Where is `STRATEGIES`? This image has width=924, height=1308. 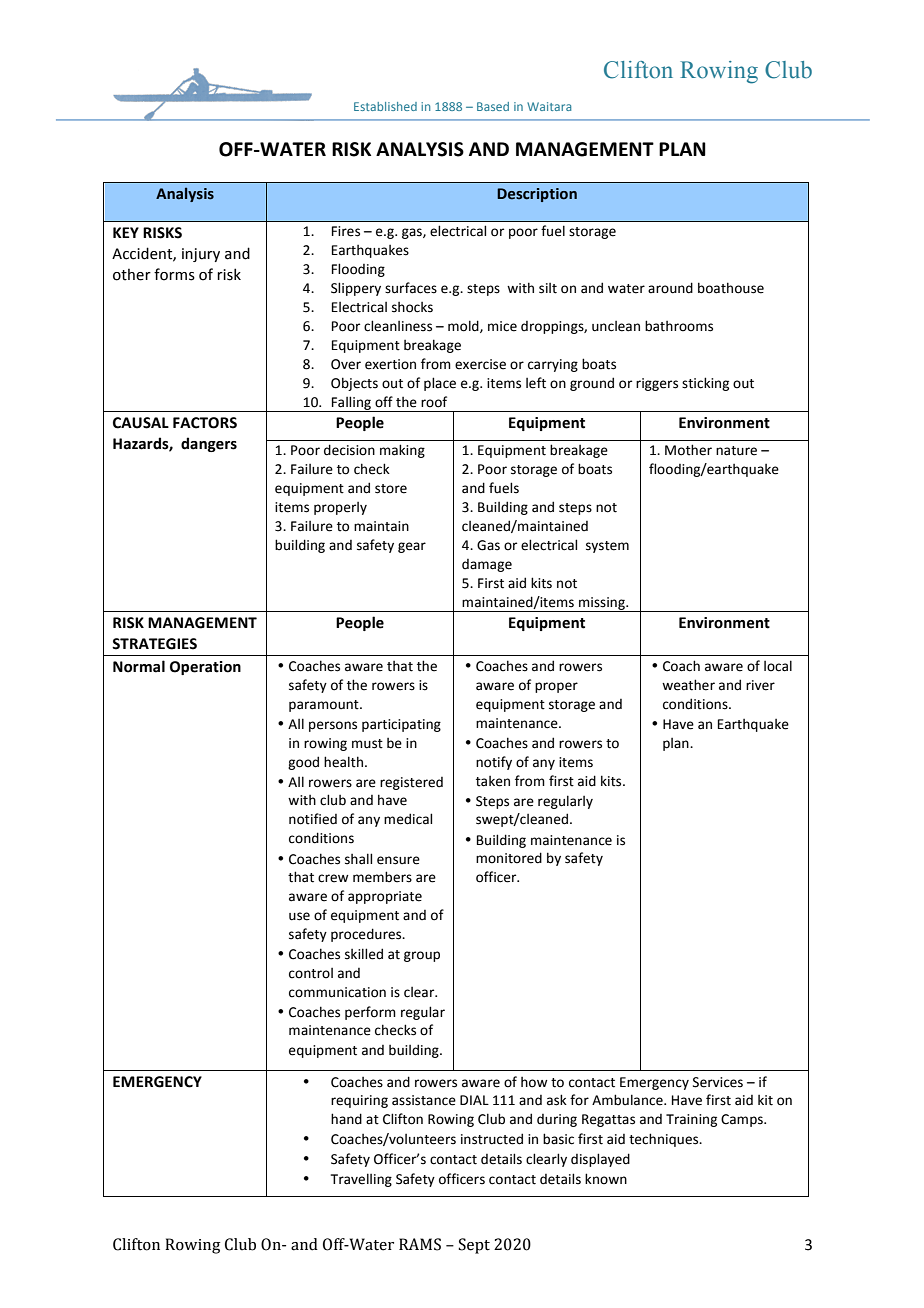 STRATEGIES is located at coordinates (154, 644).
